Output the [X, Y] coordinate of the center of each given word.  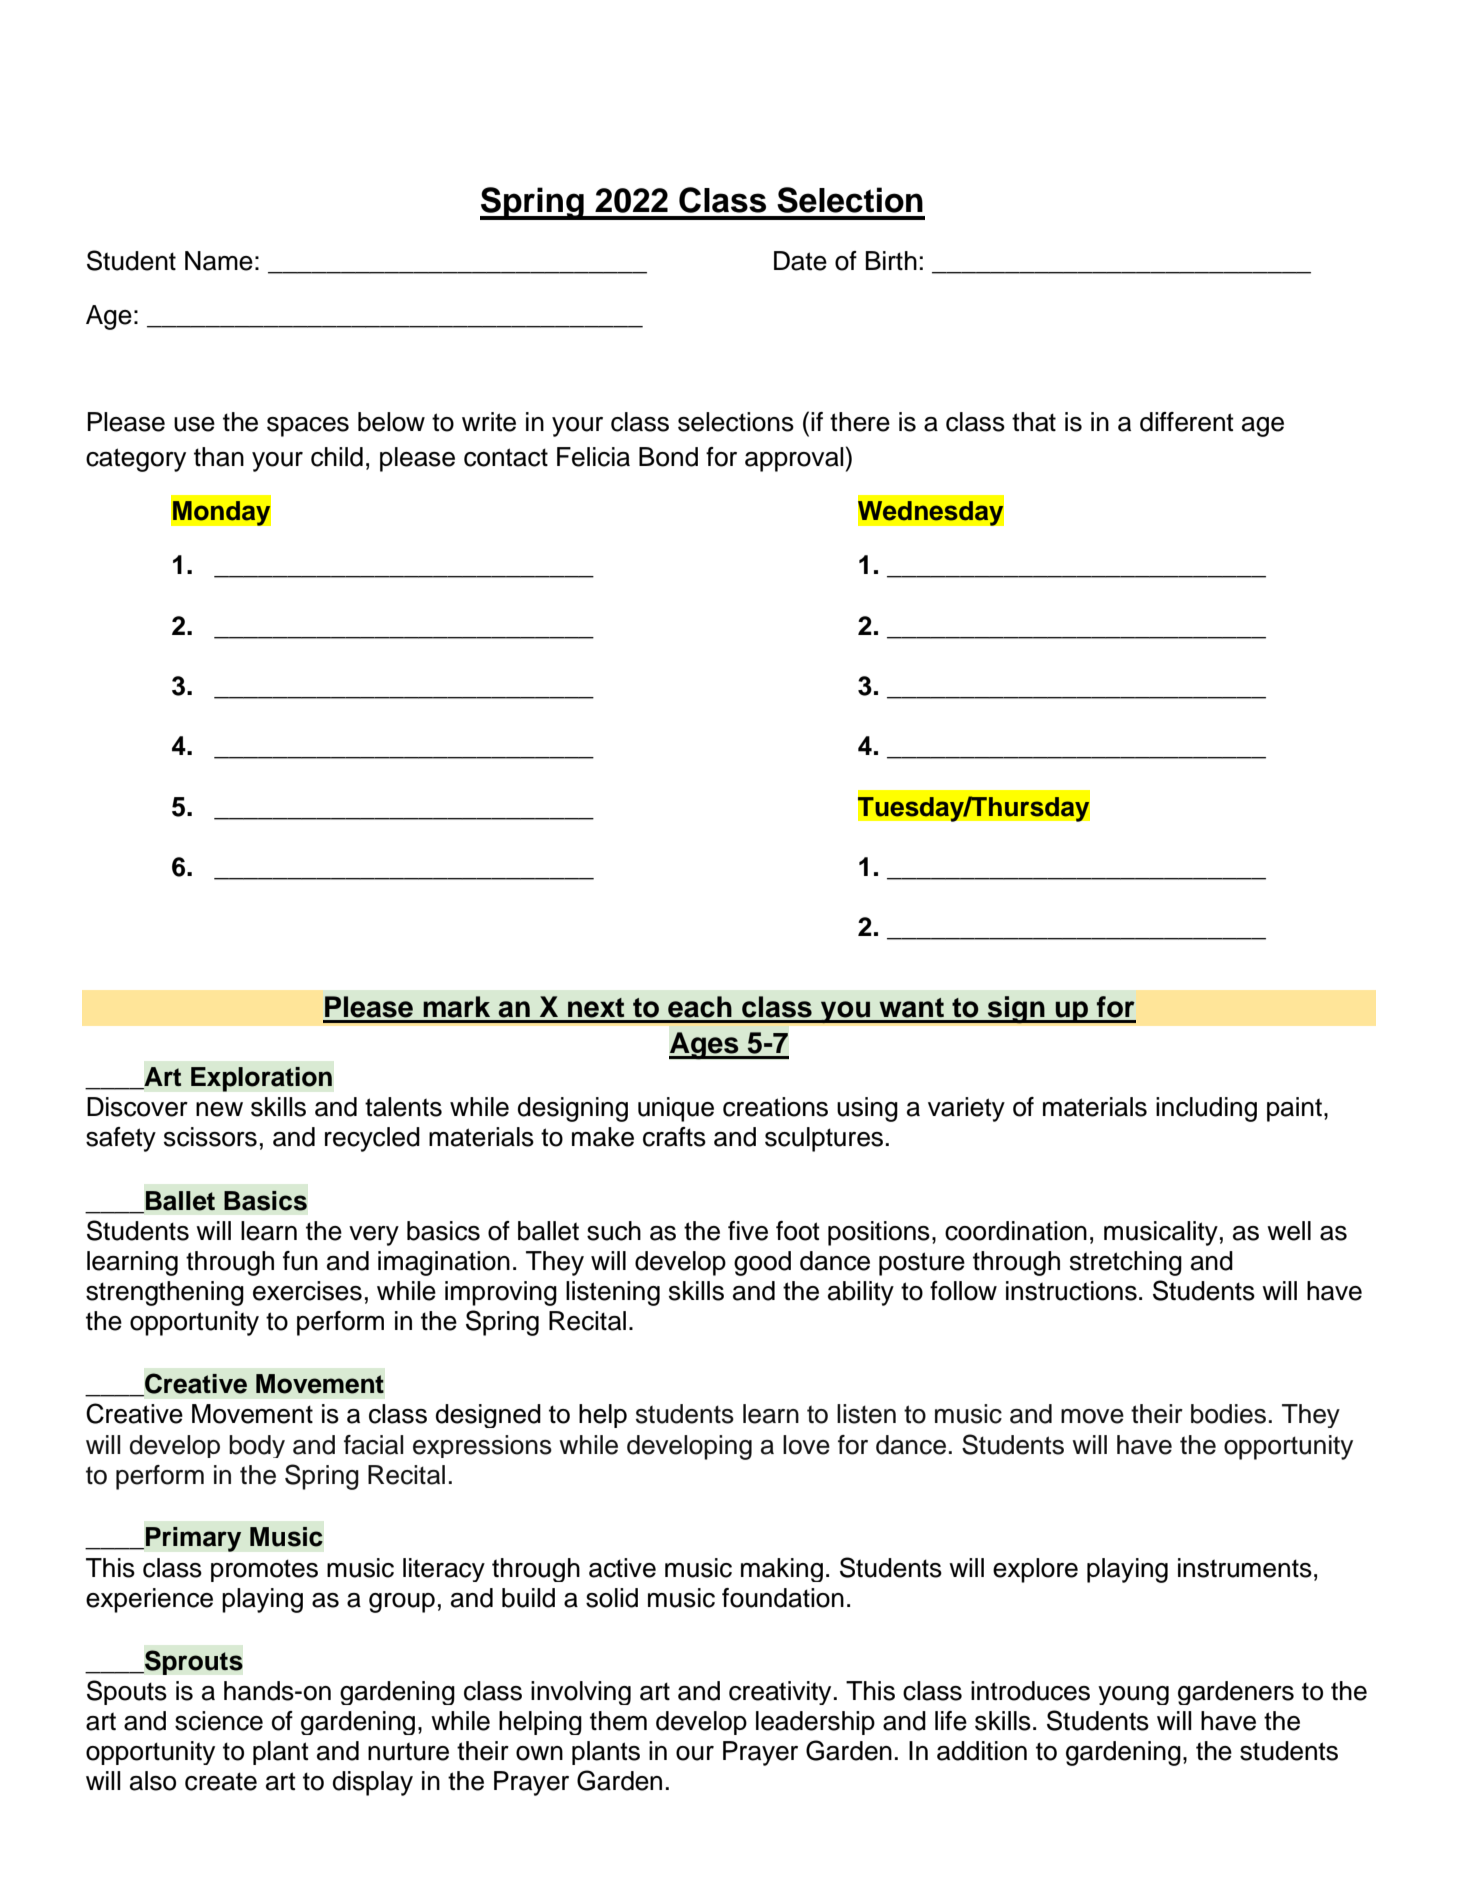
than [219, 457]
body [257, 1446]
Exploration [261, 1079]
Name [219, 261]
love [806, 1445]
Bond [668, 457]
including [1206, 1109]
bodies [1228, 1414]
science [219, 1721]
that [1034, 422]
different [1187, 422]
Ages [705, 1046]
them [618, 1721]
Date [800, 261]
